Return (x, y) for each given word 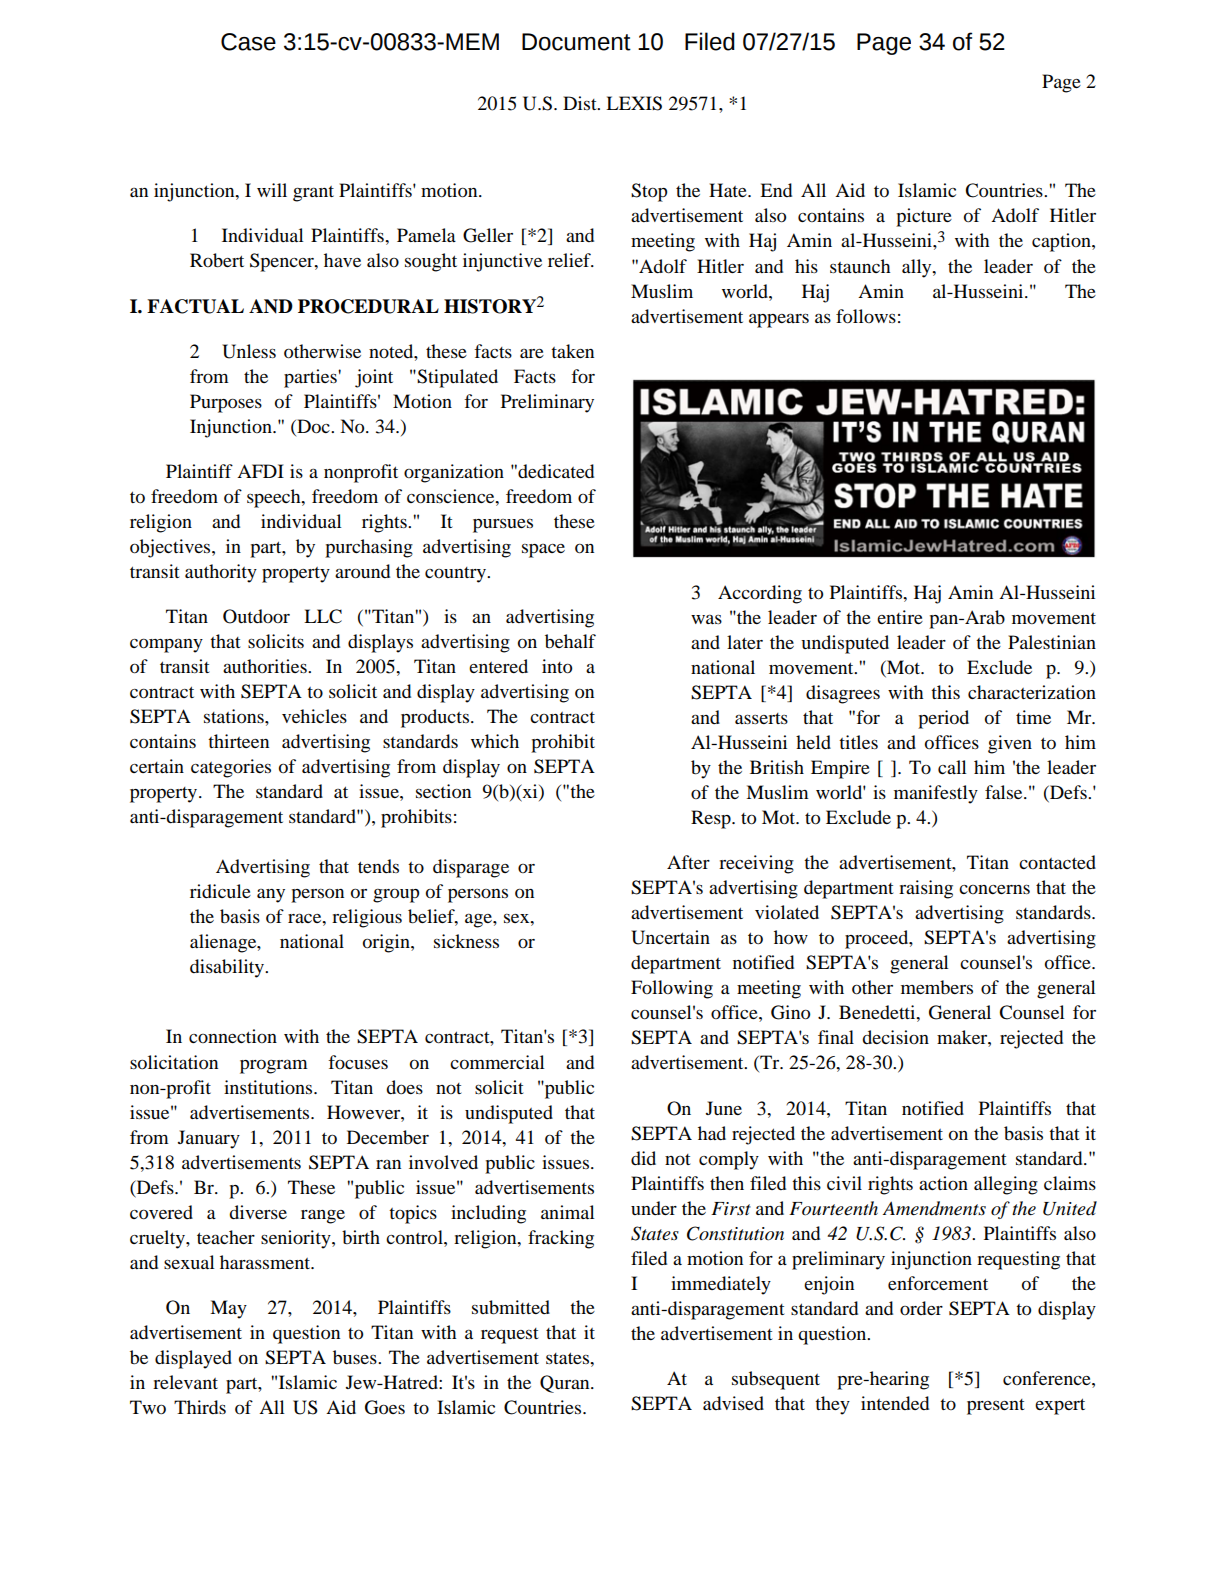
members (937, 987)
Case (248, 42)
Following (672, 989)
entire (900, 617)
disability (228, 968)
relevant (185, 1382)
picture (924, 217)
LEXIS (634, 103)
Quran (566, 1384)
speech (275, 498)
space (543, 551)
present (996, 1407)
